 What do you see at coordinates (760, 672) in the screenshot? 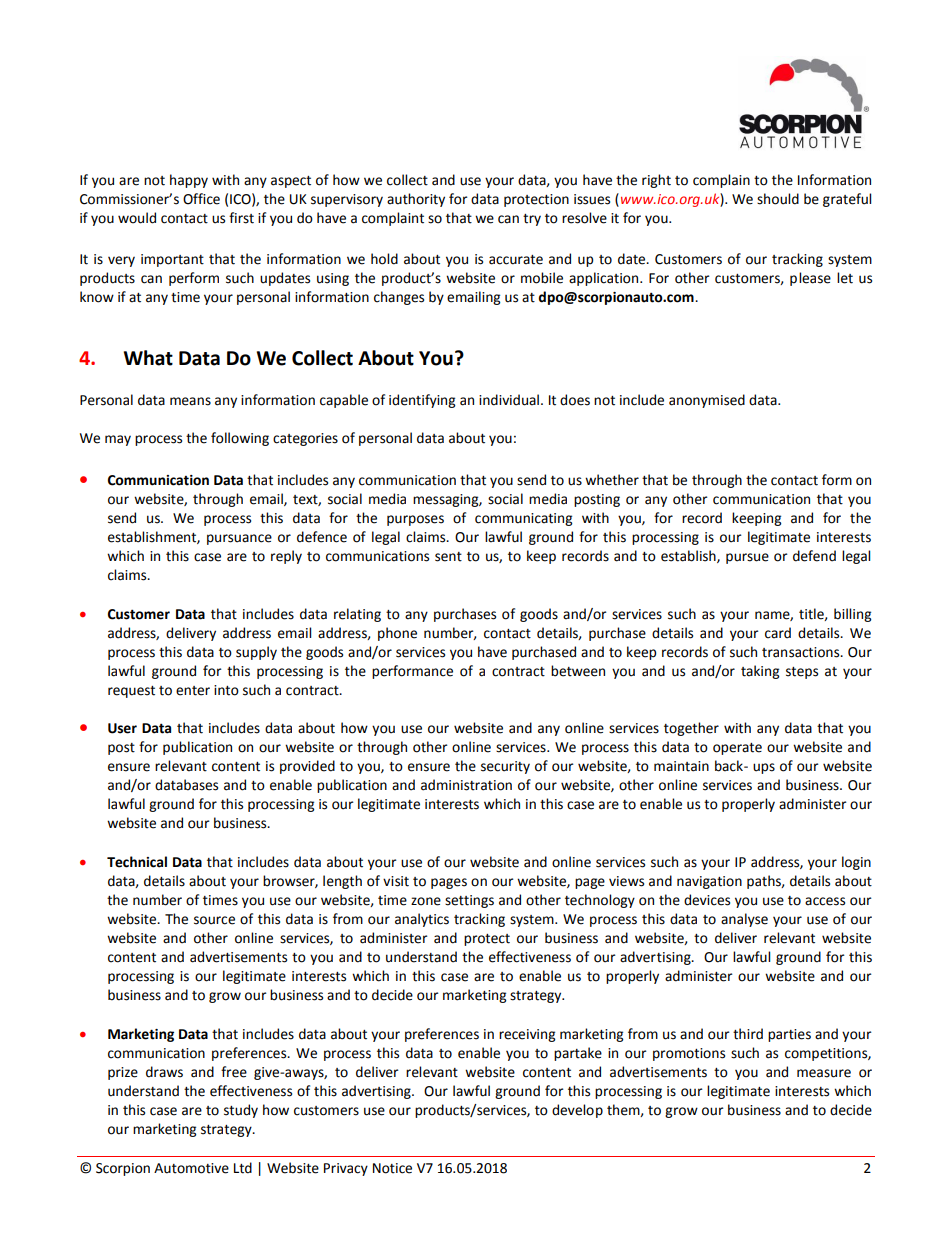
I see `taking` at bounding box center [760, 672].
